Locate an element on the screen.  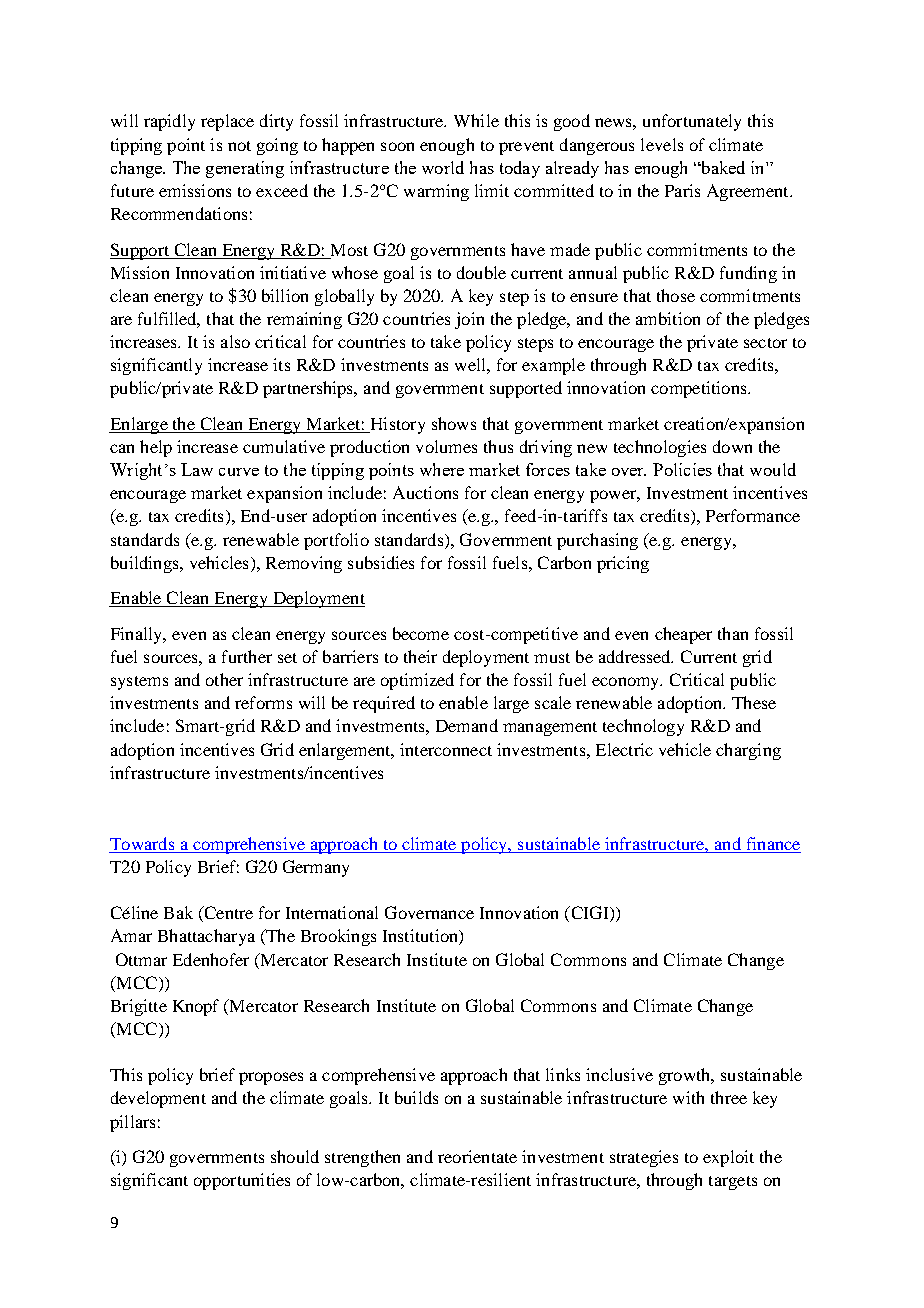
charging is located at coordinates (748, 751).
